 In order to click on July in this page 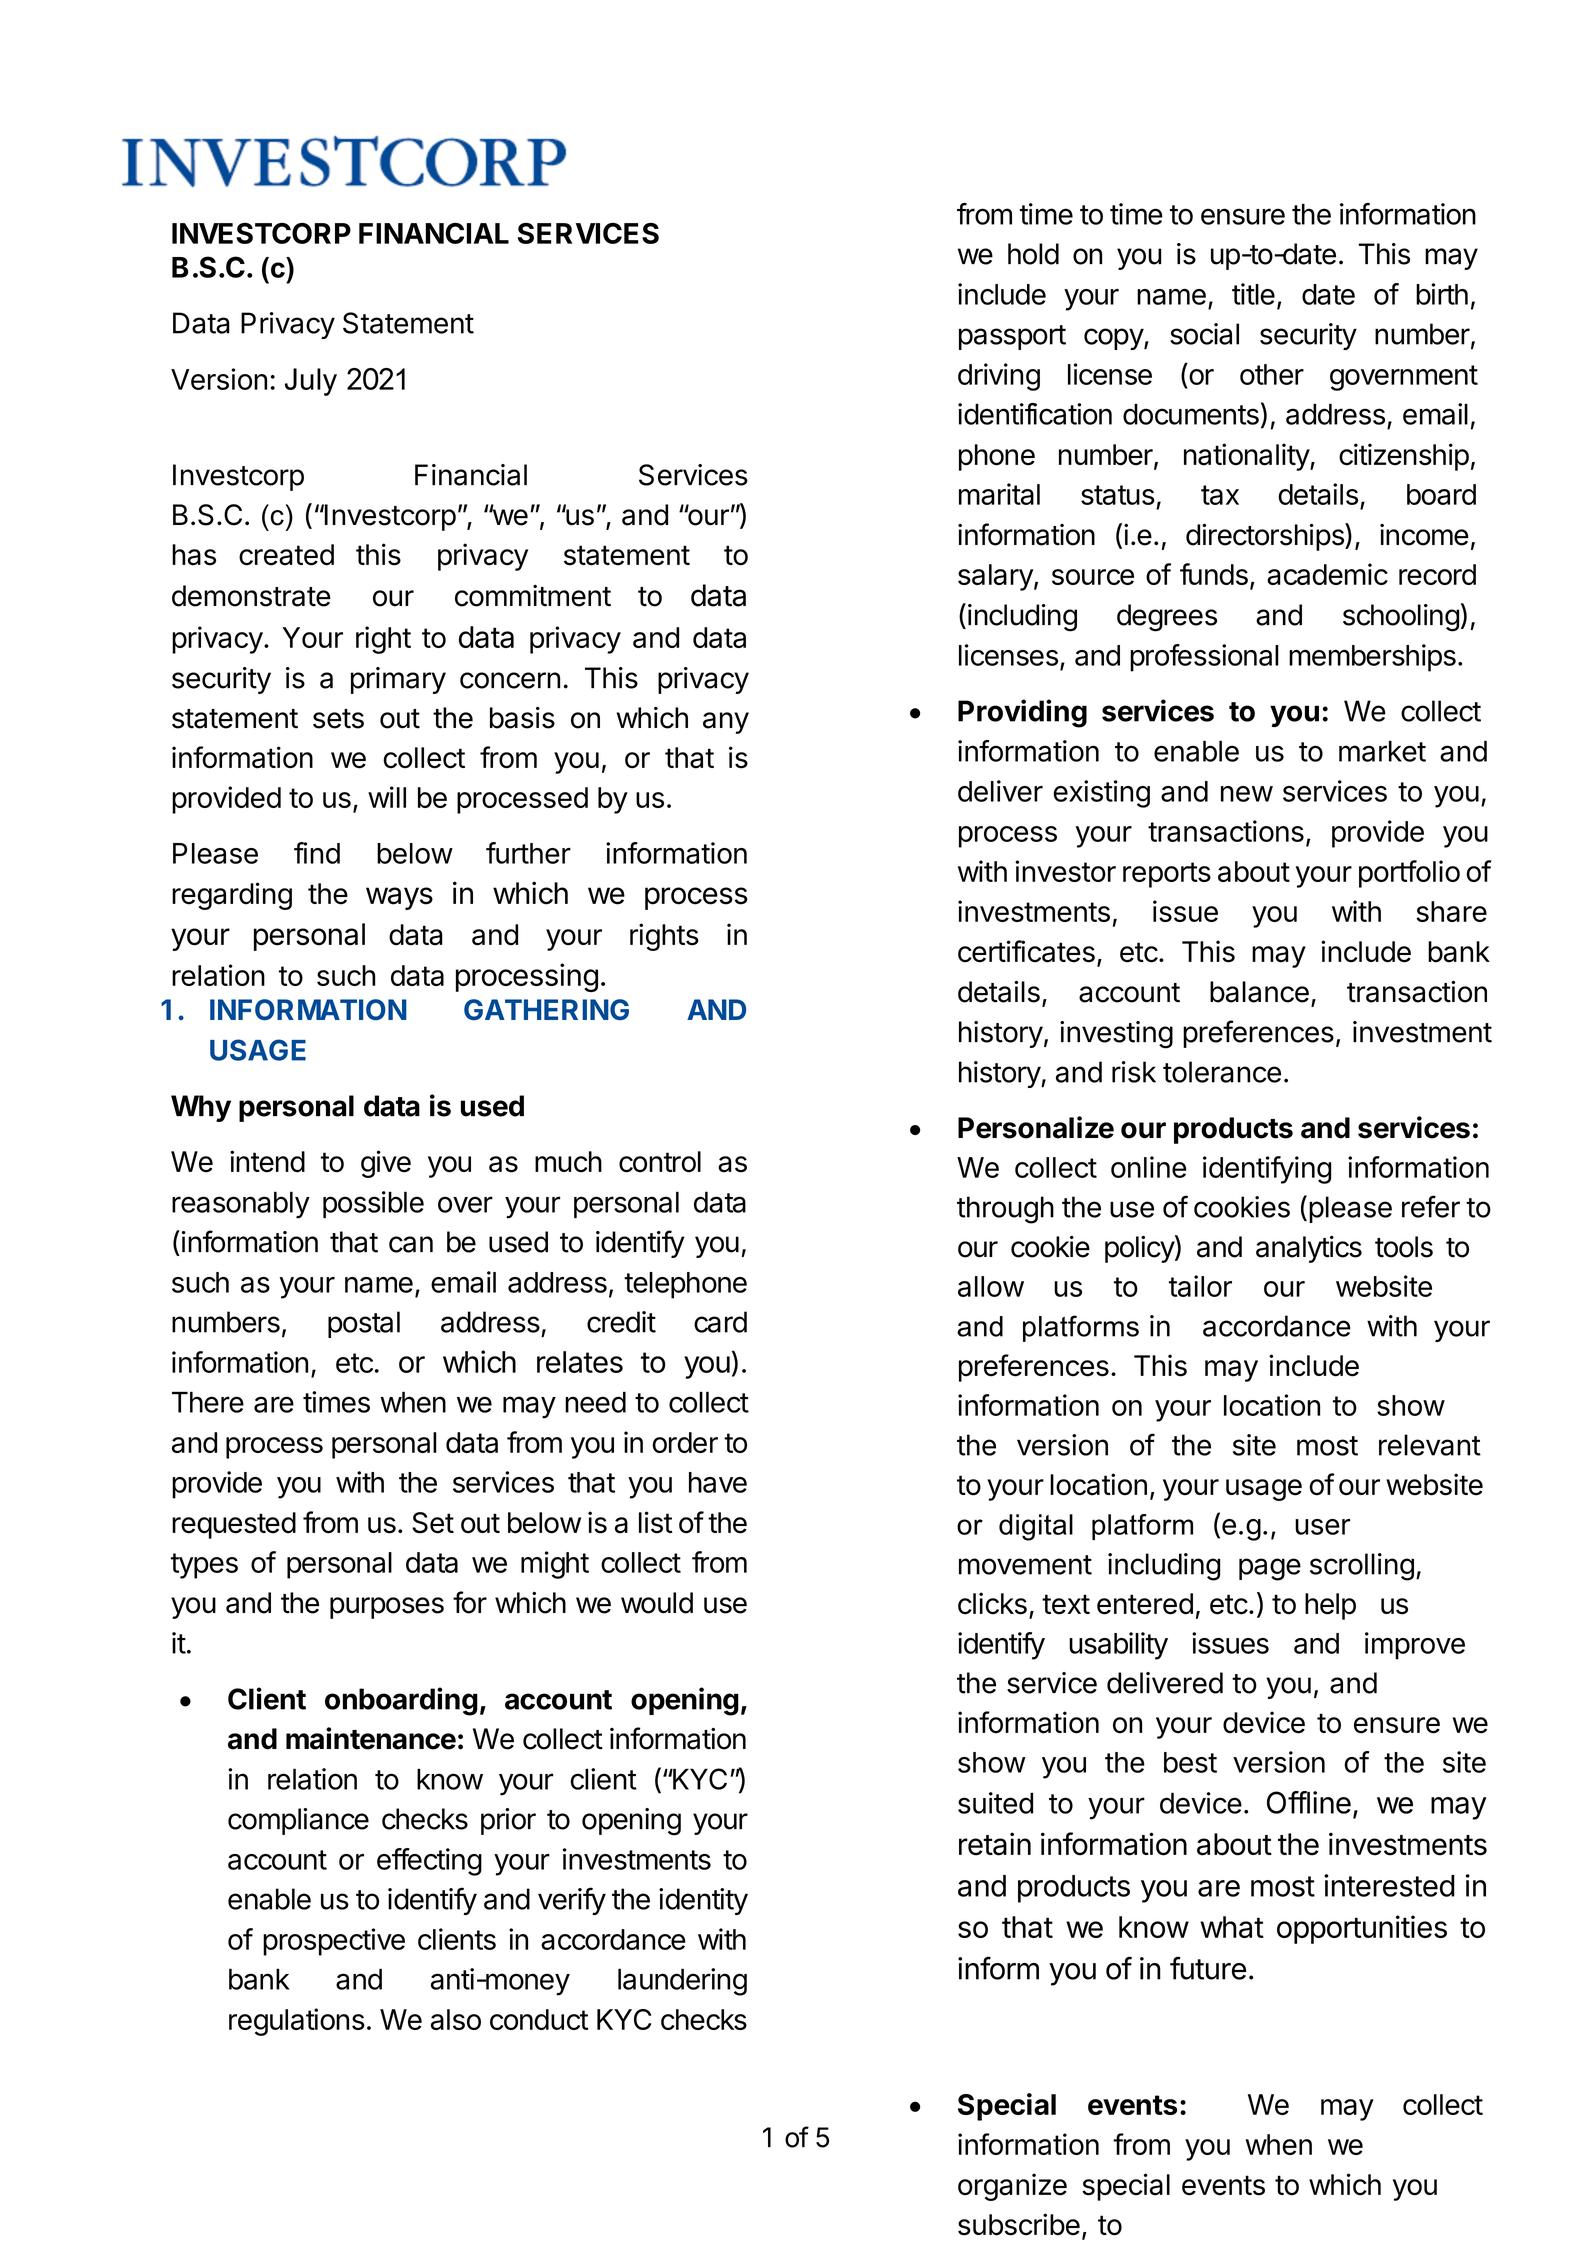, I will do `click(311, 382)`.
